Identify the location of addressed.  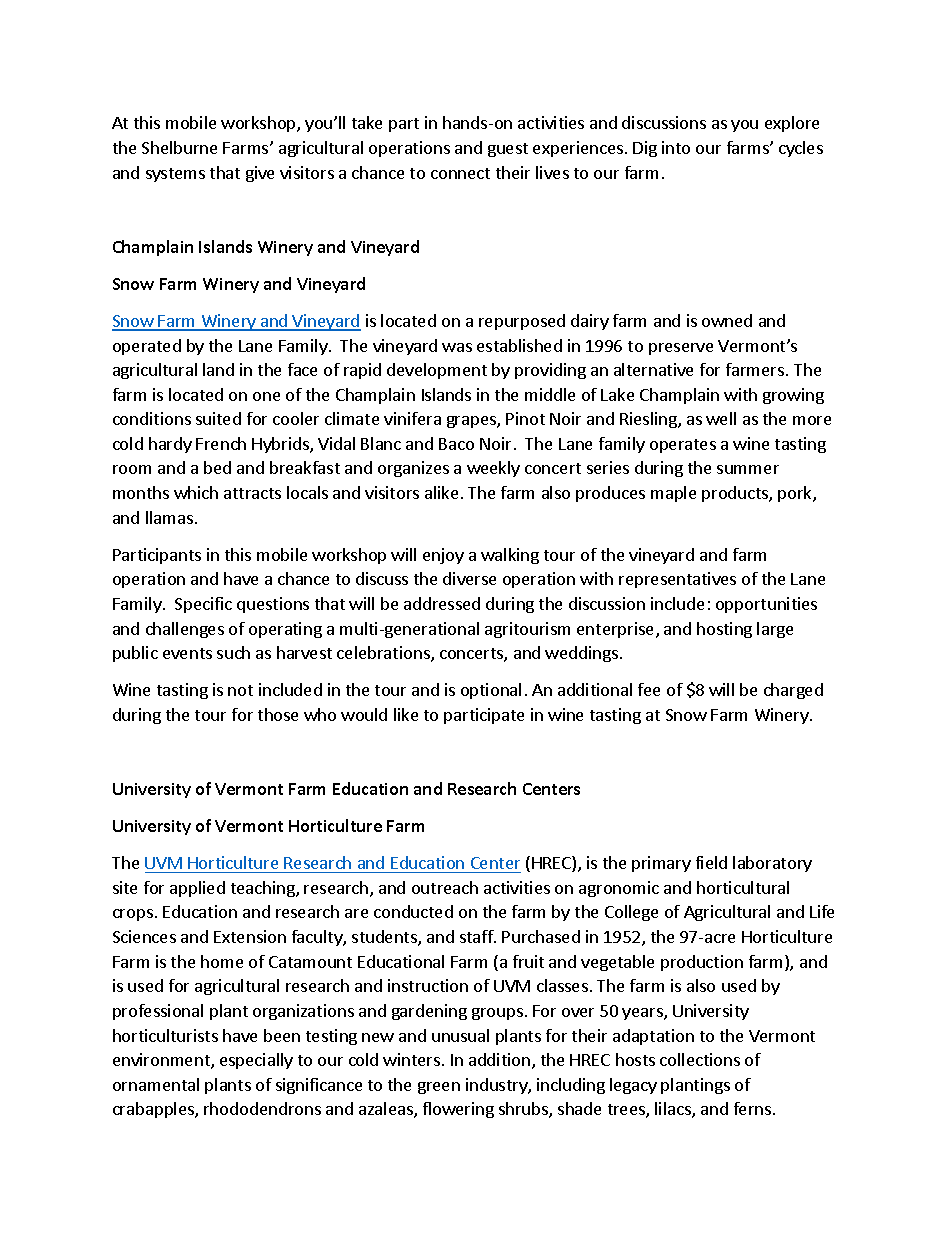
(442, 603).
